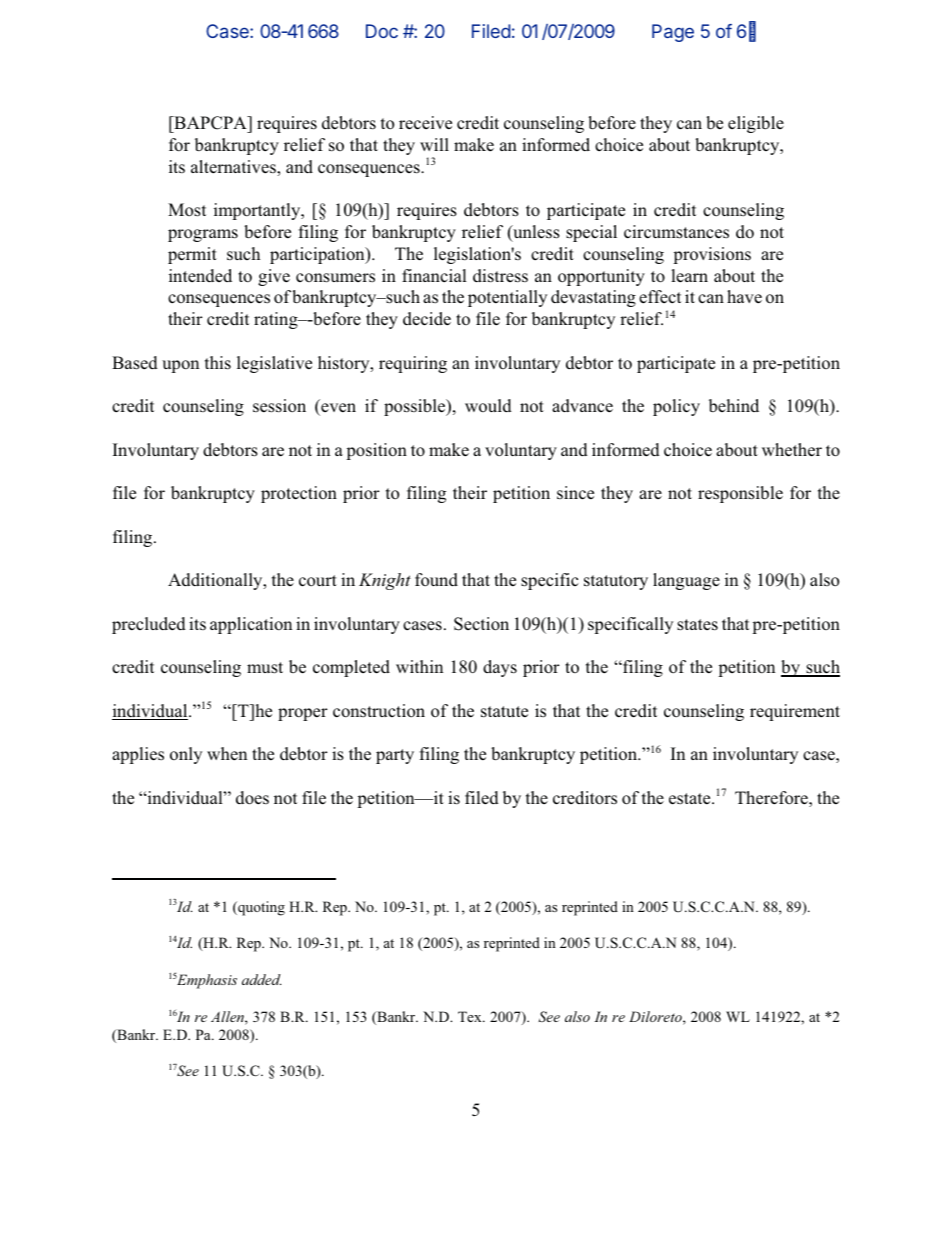 The height and width of the document is (1233, 952). What do you see at coordinates (216, 581) in the document?
I see `Additionally` at bounding box center [216, 581].
